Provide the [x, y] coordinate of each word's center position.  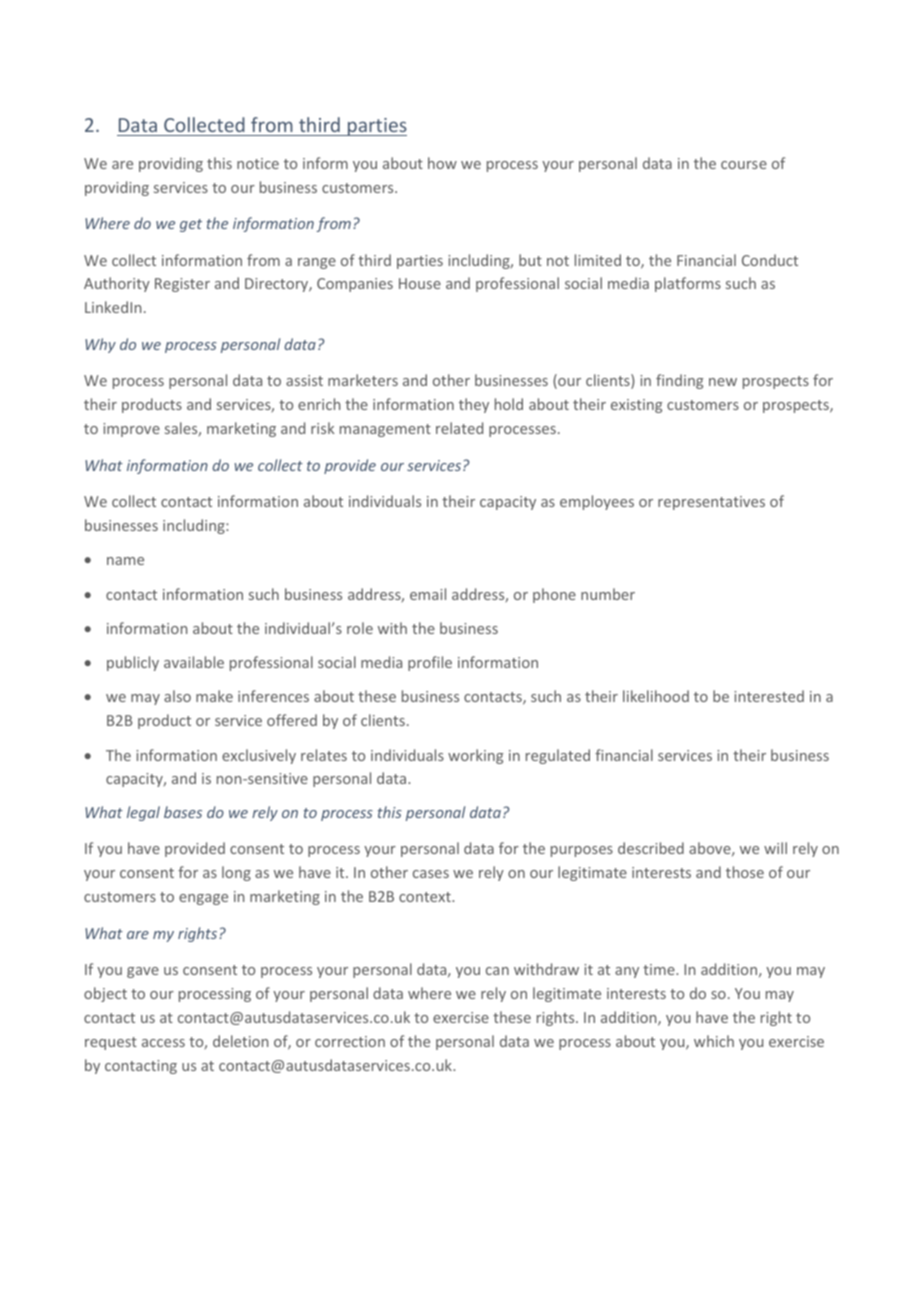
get [191, 225]
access [163, 1043]
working [475, 756]
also [177, 696]
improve [131, 430]
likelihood [656, 696]
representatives [711, 503]
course [744, 165]
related [459, 428]
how [442, 163]
